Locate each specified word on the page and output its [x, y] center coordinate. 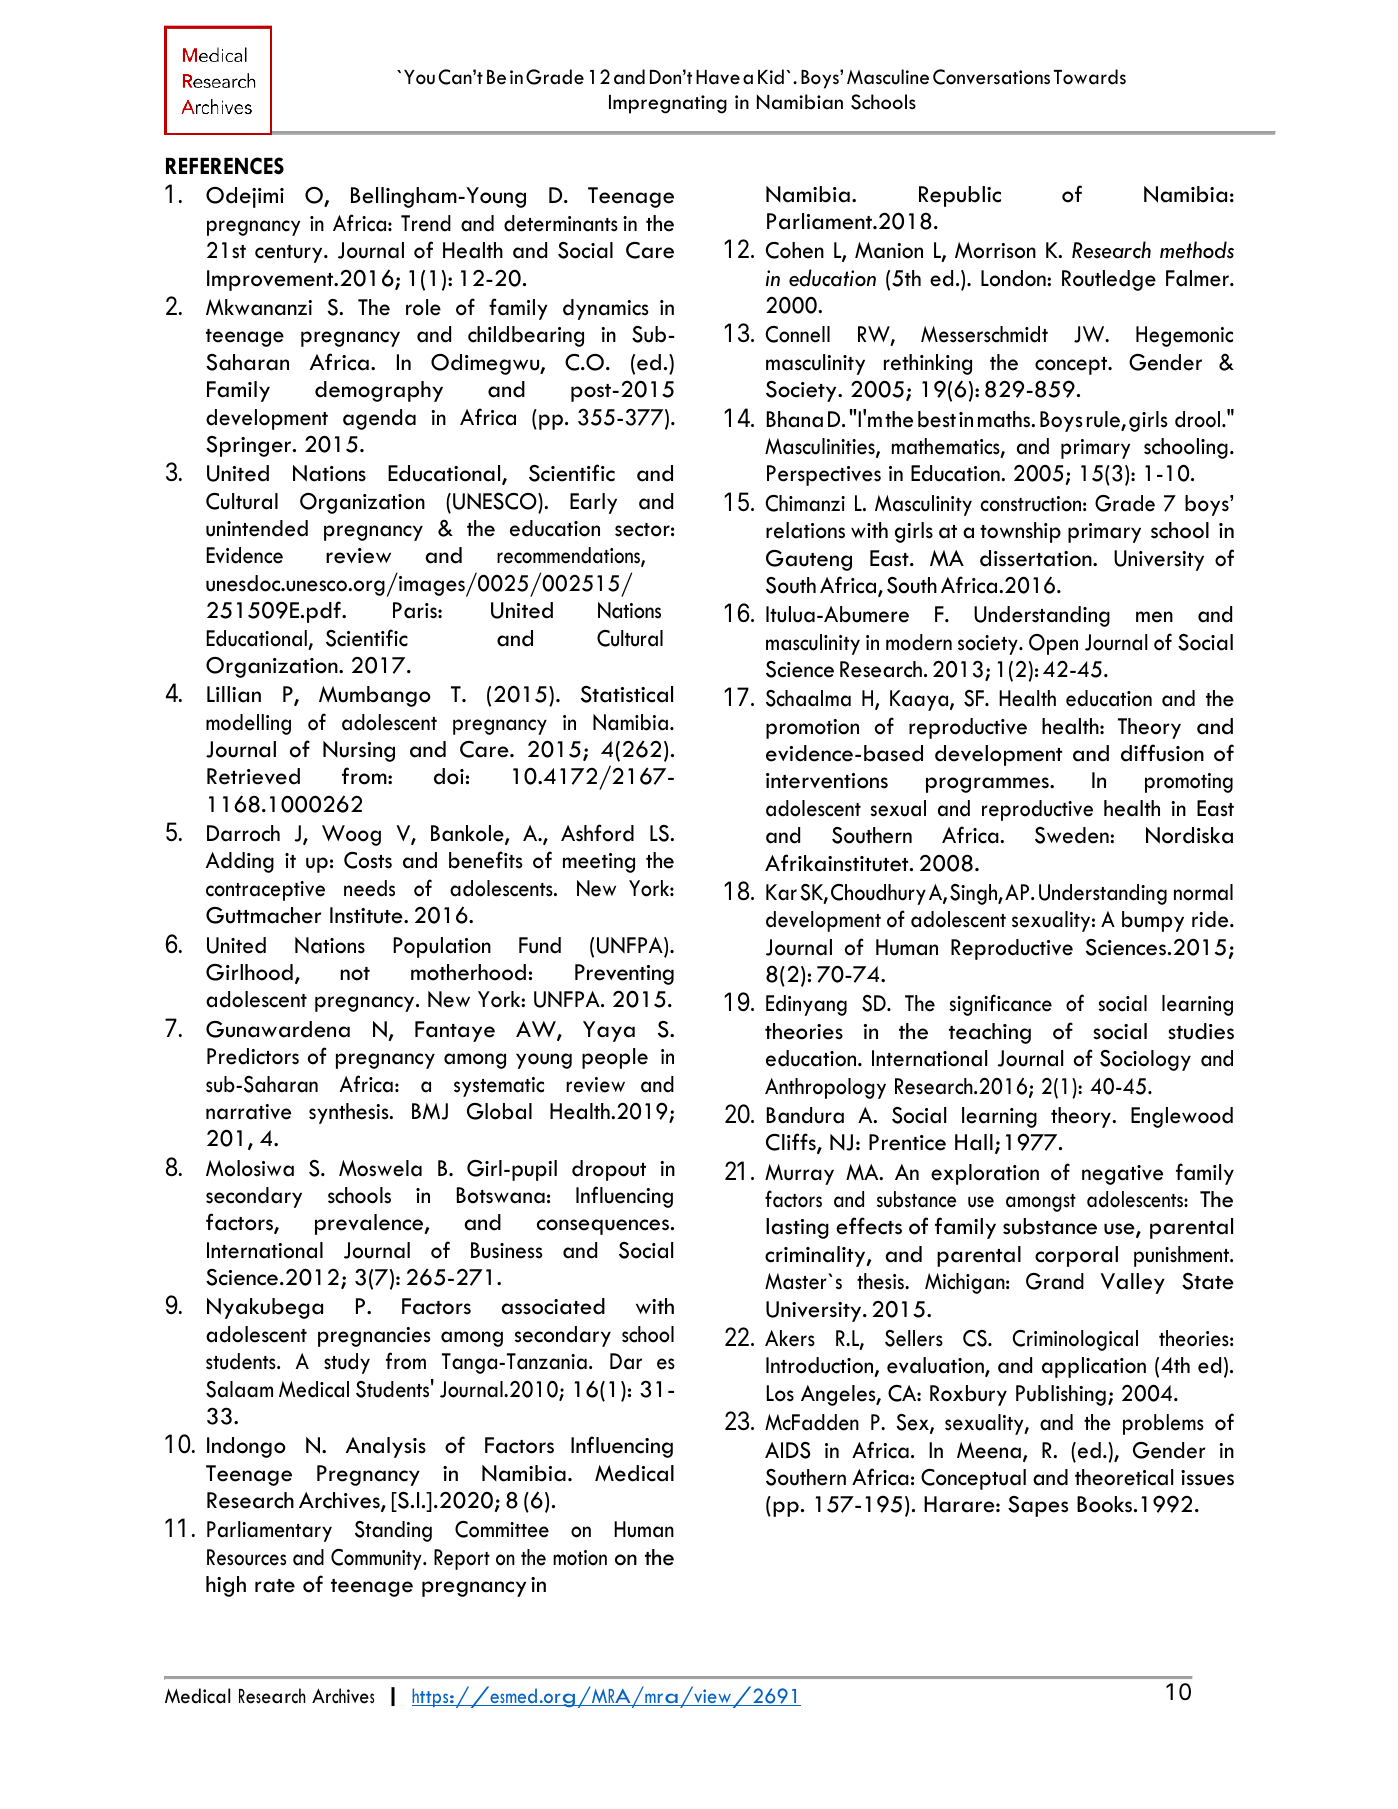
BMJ [430, 1111]
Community [377, 1559]
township [1020, 532]
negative [1122, 1175]
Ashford [597, 833]
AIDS [787, 1450]
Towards [1090, 77]
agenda [379, 419]
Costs [368, 860]
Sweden [1073, 835]
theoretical [1124, 1477]
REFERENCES [225, 166]
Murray [799, 1174]
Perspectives [824, 475]
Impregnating [668, 104]
